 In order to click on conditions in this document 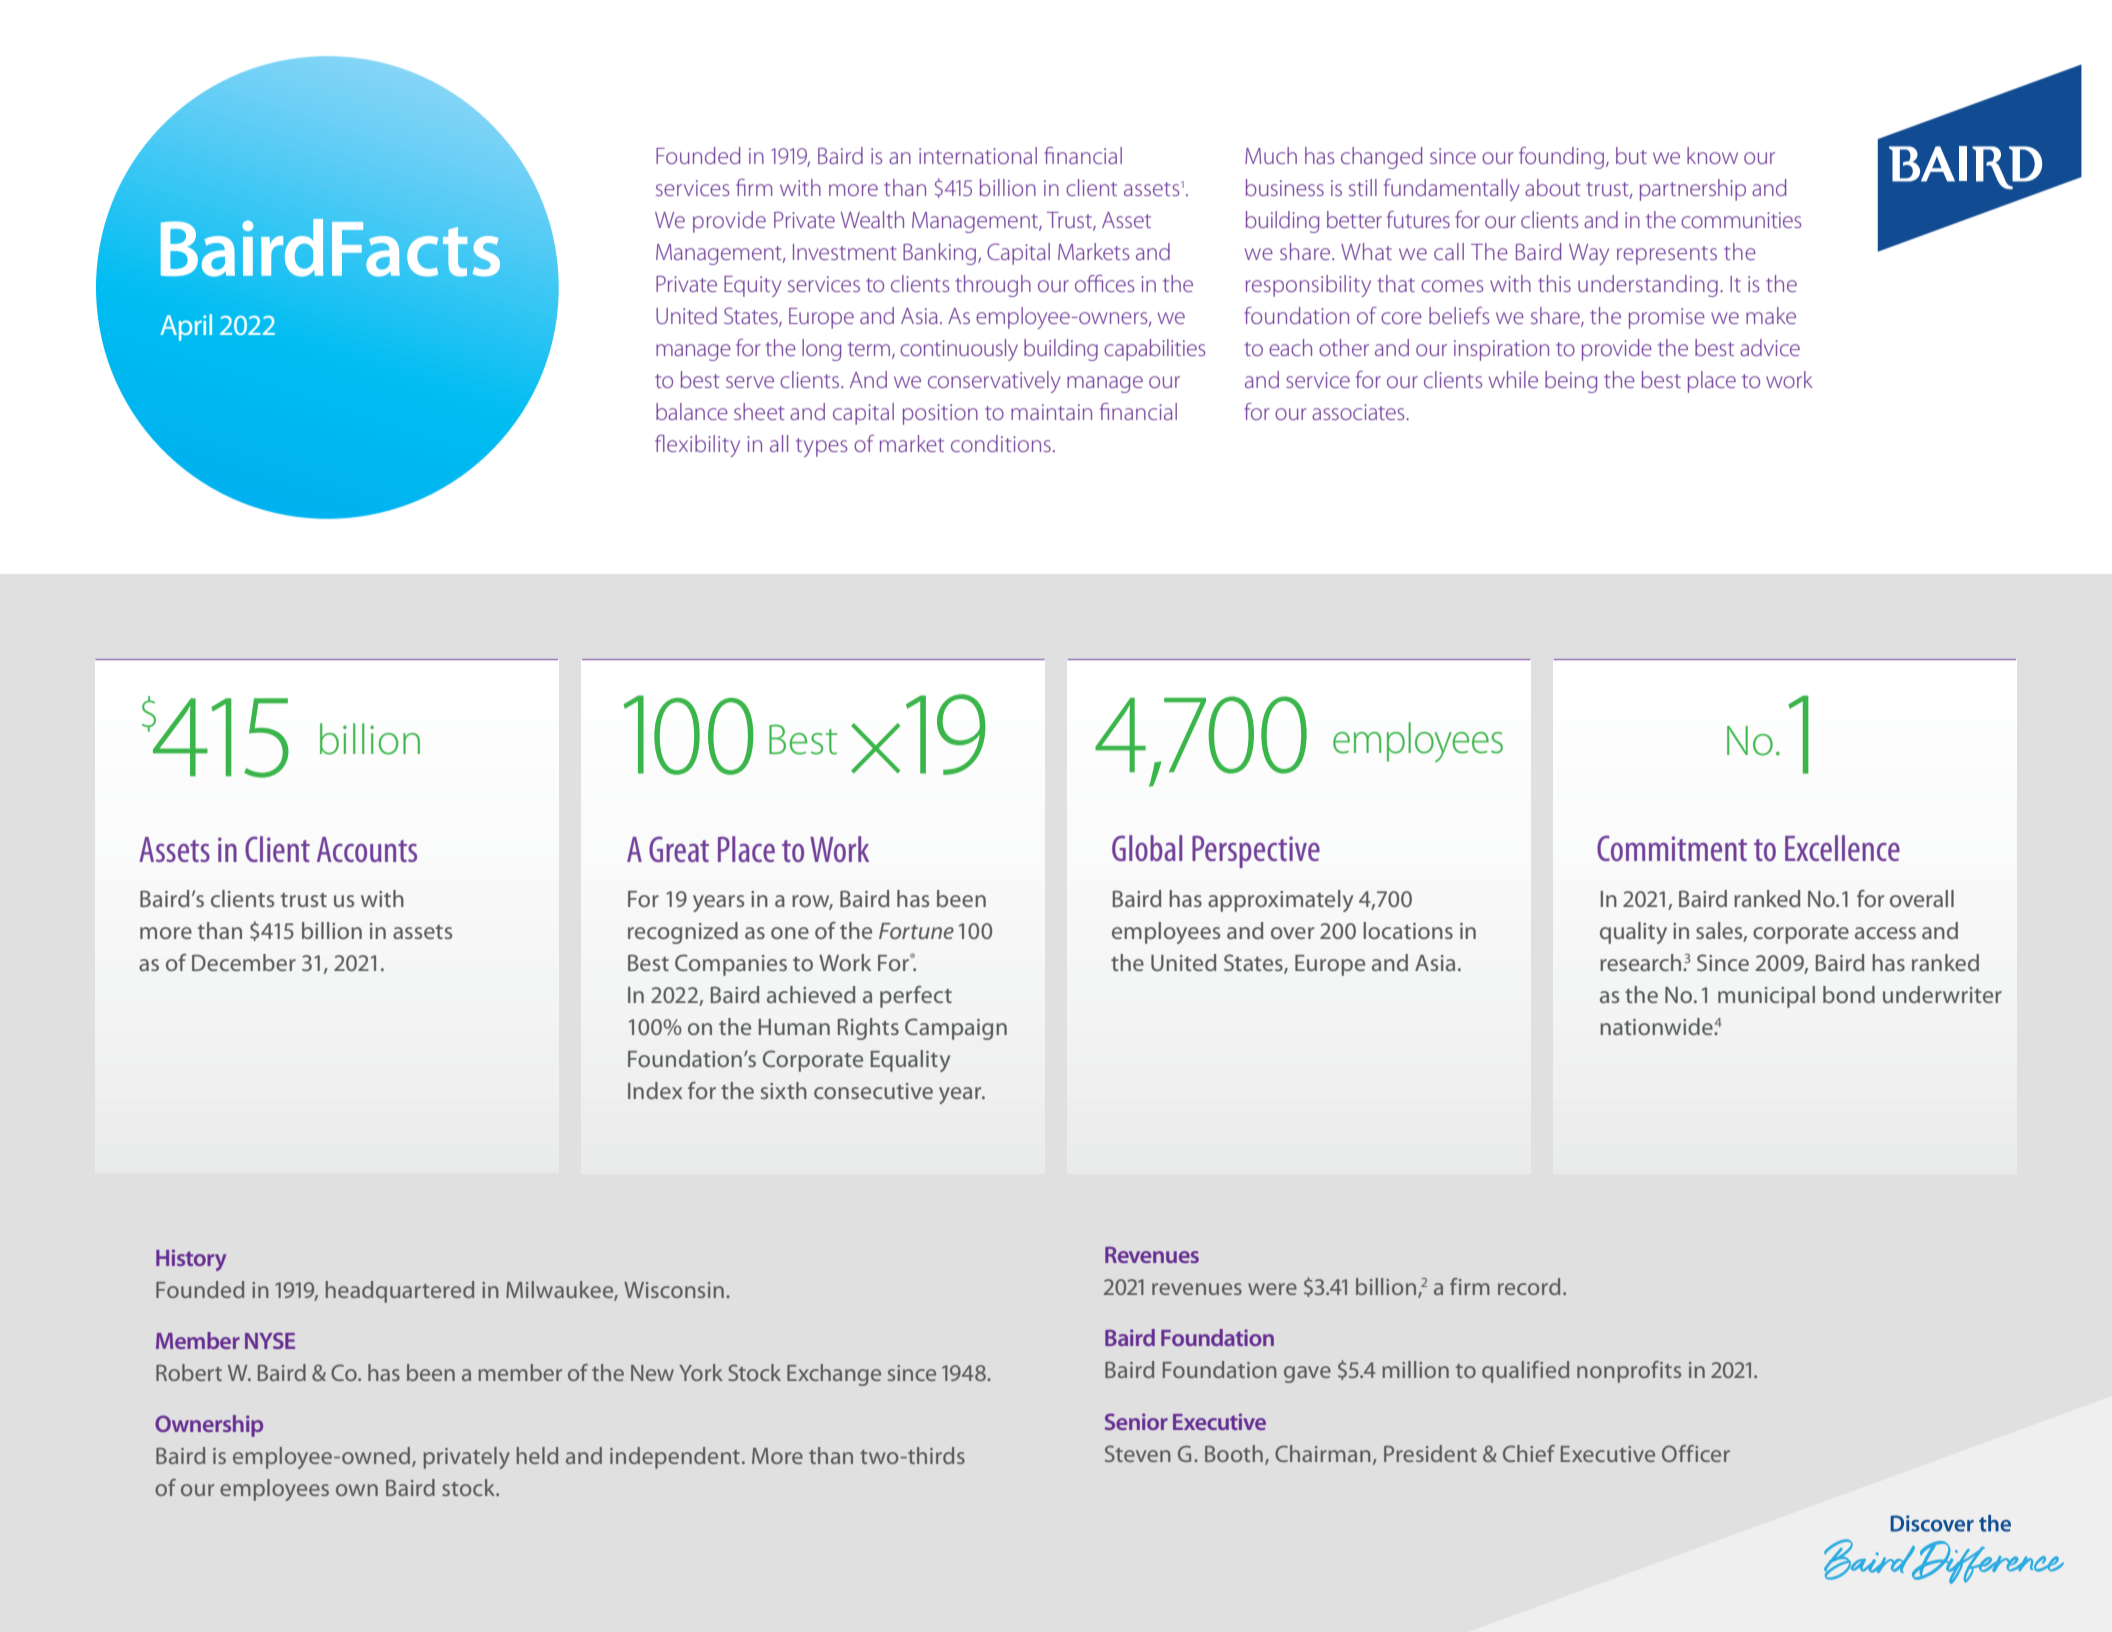, I will do `click(1001, 443)`.
